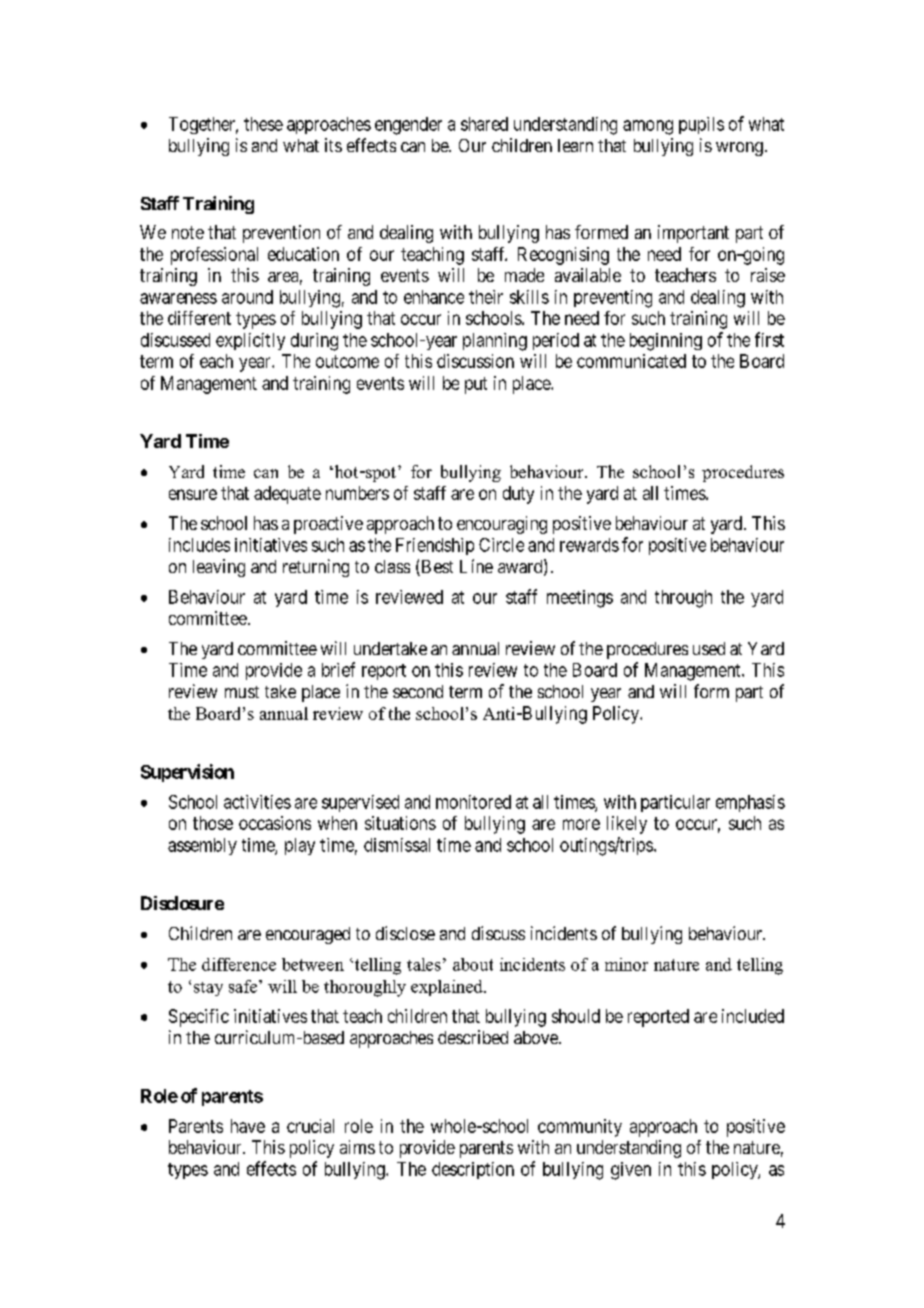 Image resolution: width=924 pixels, height=1308 pixels. What do you see at coordinates (473, 1170) in the page?
I see `description` at bounding box center [473, 1170].
